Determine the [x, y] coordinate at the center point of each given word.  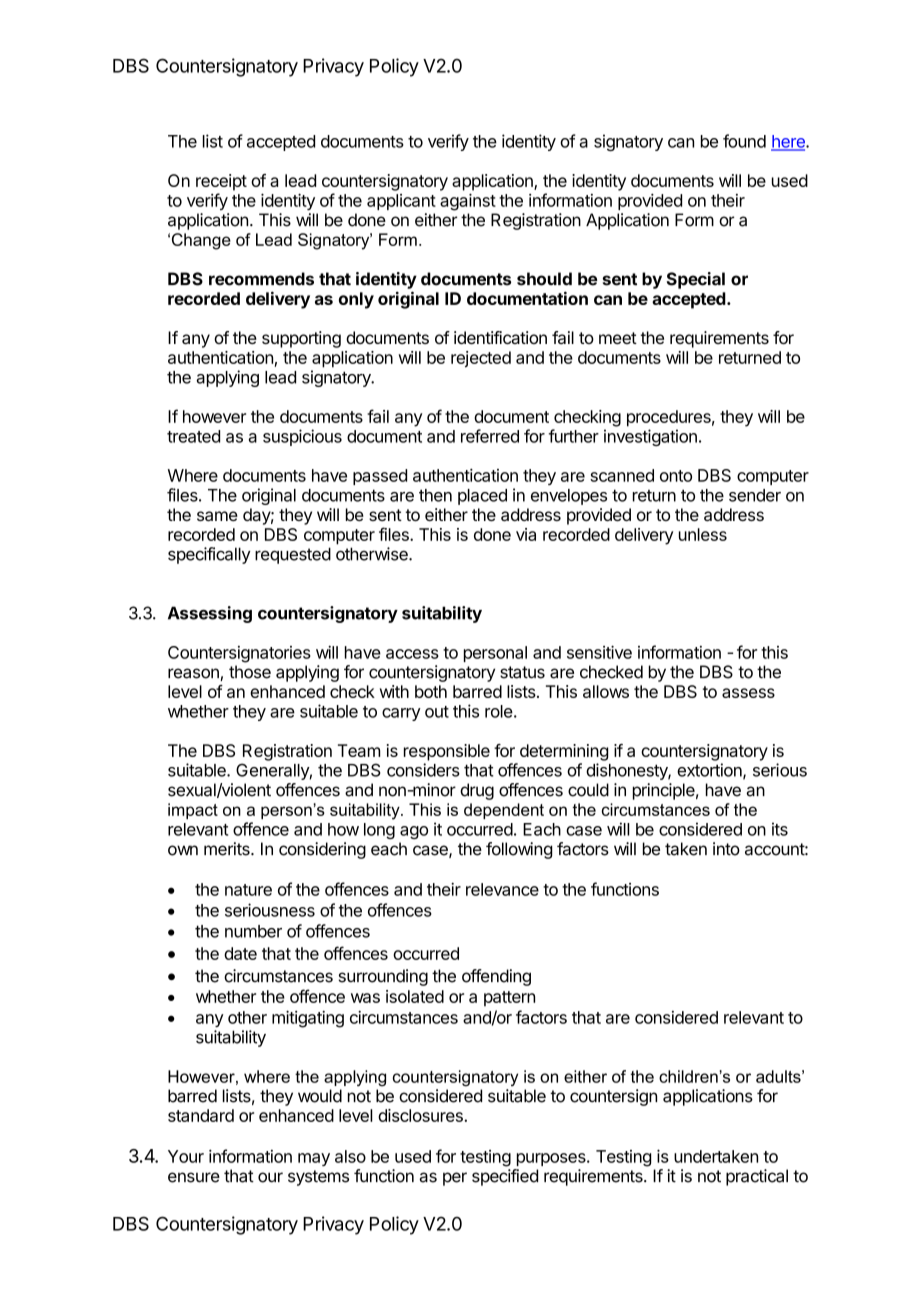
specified [505, 1177]
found [744, 141]
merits [228, 849]
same [217, 516]
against [468, 202]
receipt [221, 182]
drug [477, 791]
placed [482, 497]
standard [201, 1115]
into [726, 849]
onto [676, 476]
